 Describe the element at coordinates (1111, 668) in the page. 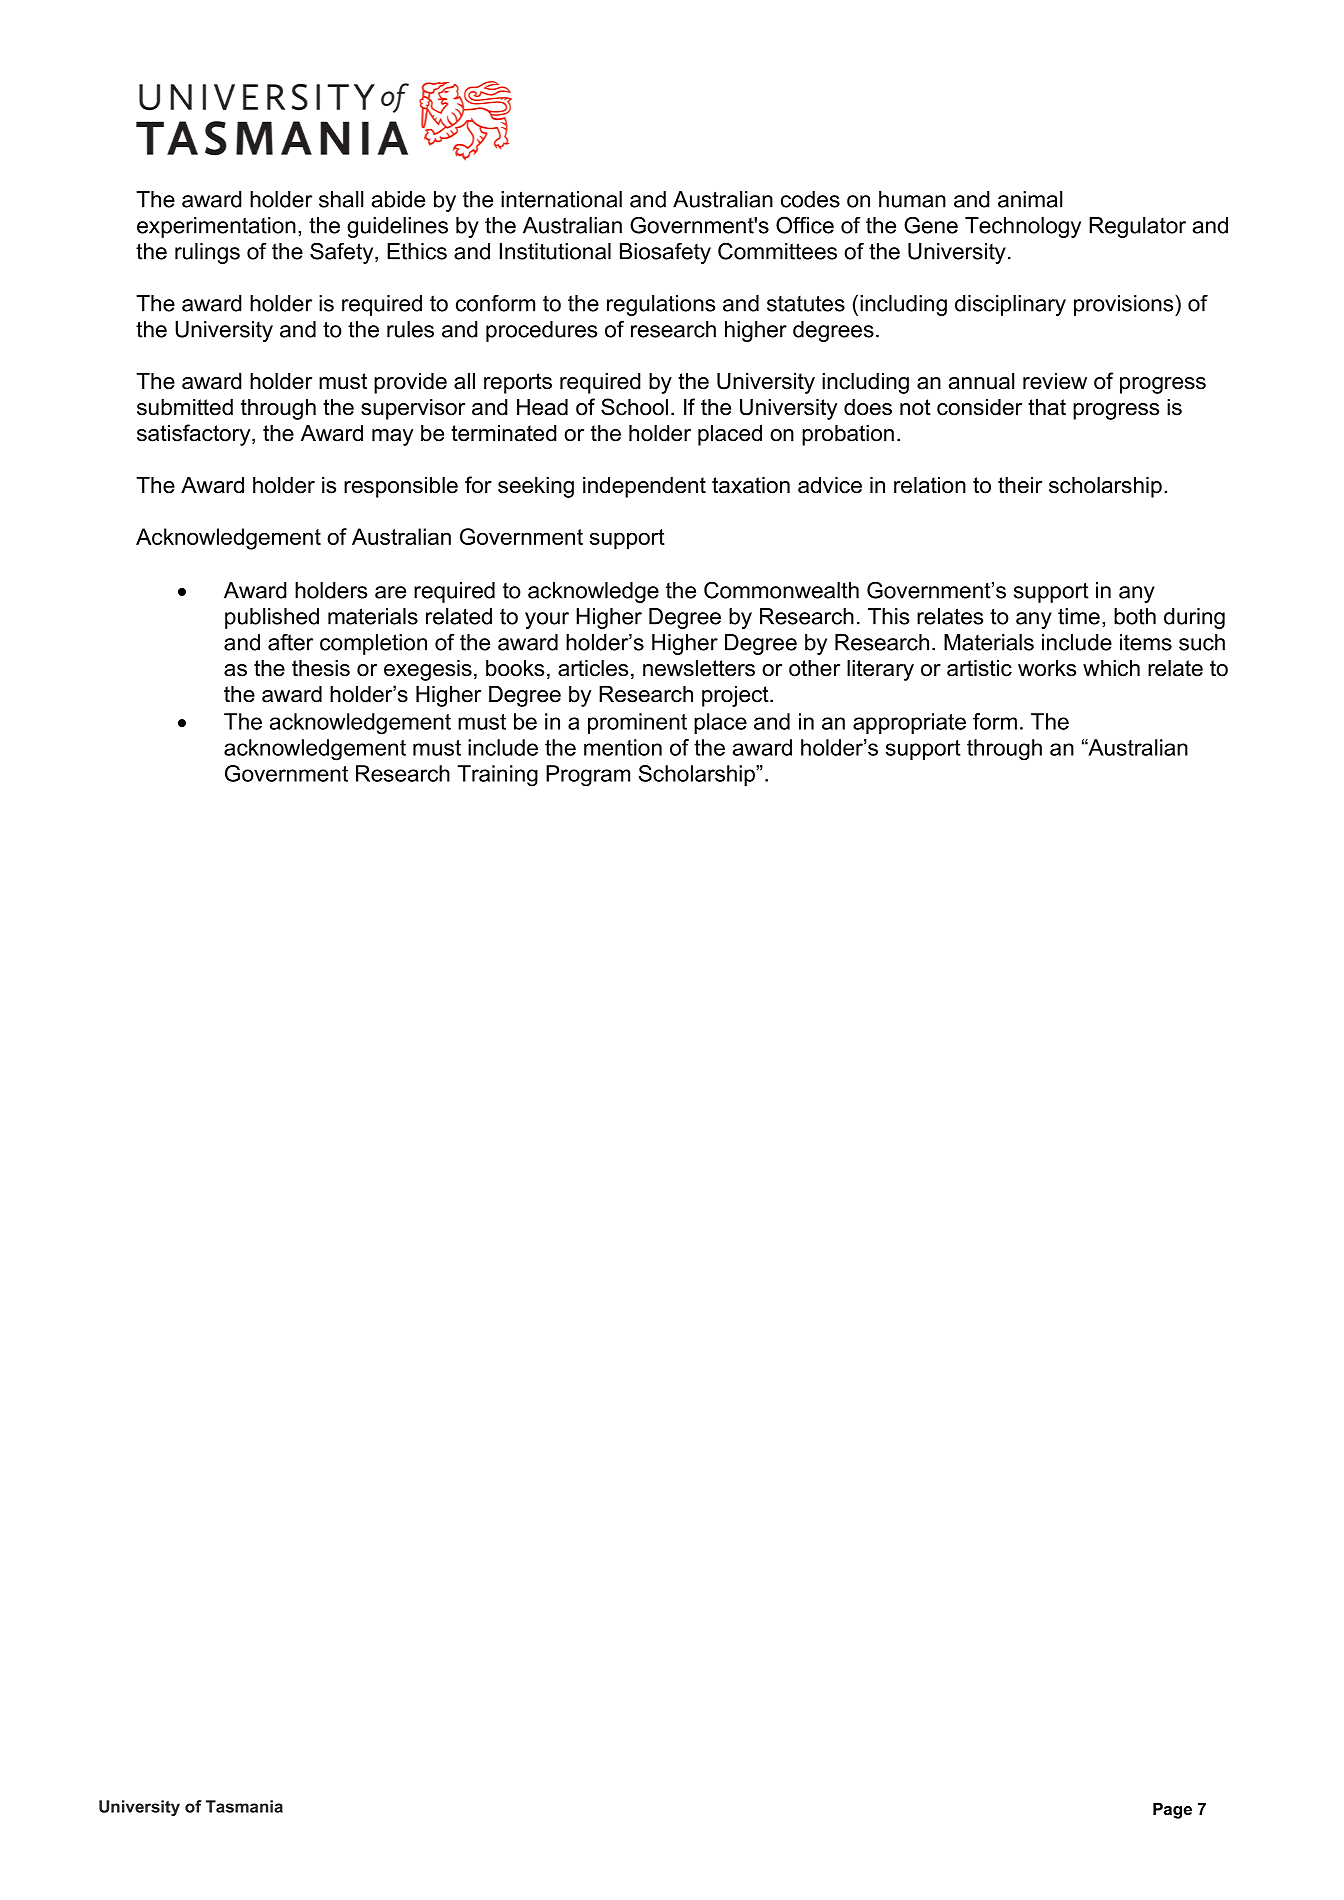

I see `which` at that location.
